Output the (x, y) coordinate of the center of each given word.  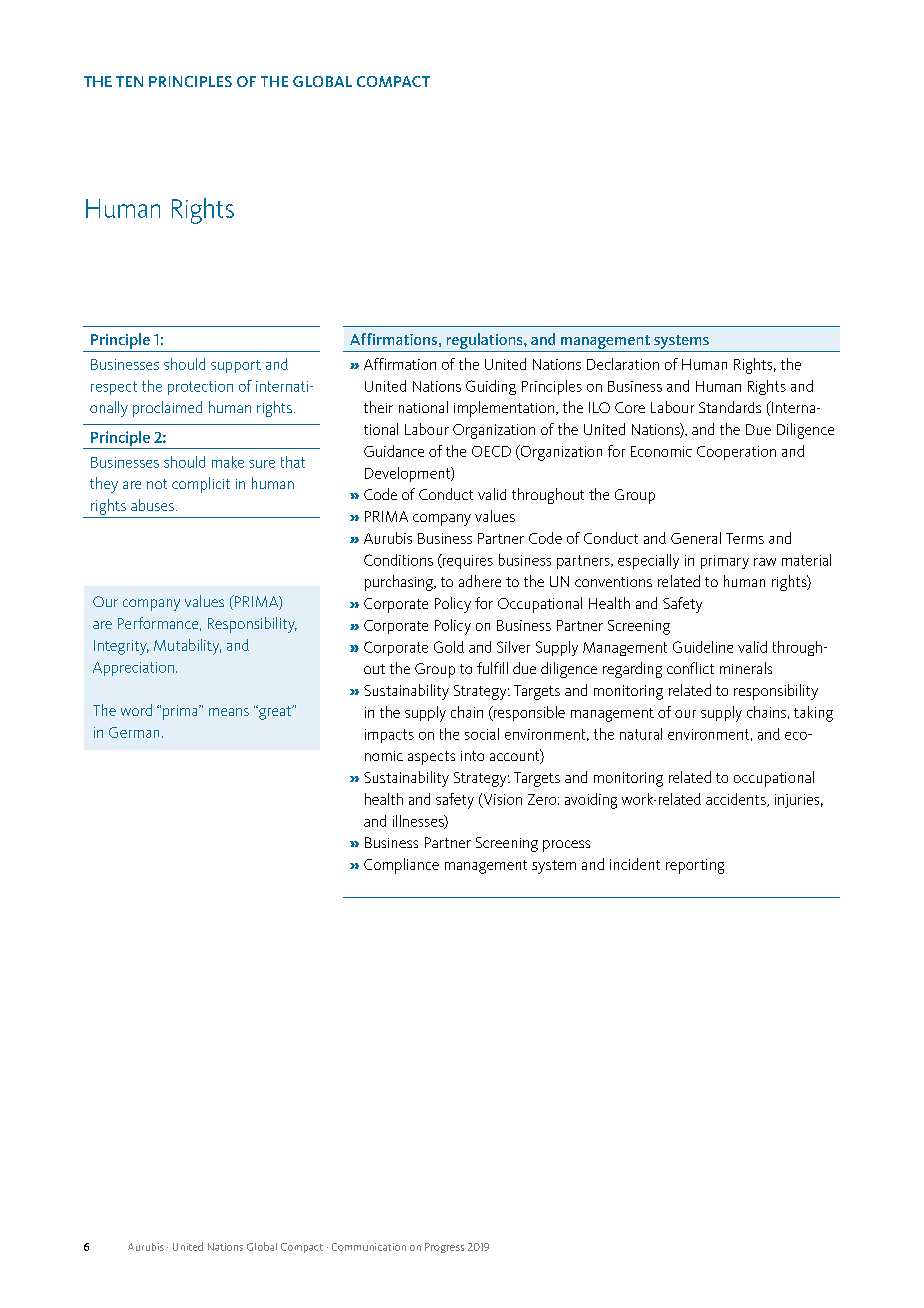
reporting (695, 866)
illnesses (419, 822)
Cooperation (736, 453)
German (134, 732)
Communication (369, 1247)
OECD (491, 451)
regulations (486, 341)
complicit (201, 485)
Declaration (623, 364)
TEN (129, 81)
